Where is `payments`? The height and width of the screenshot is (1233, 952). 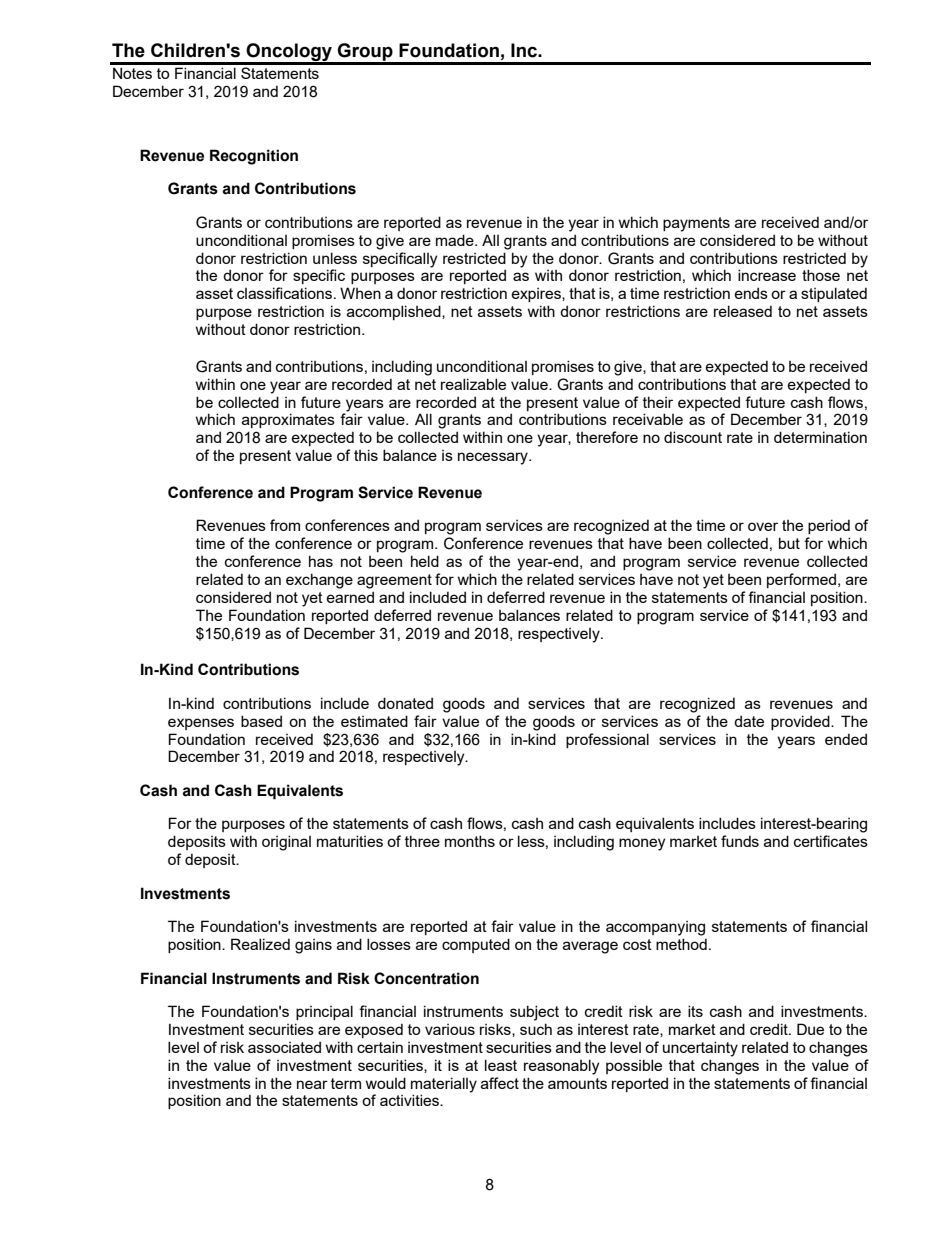
payments is located at coordinates (696, 224).
